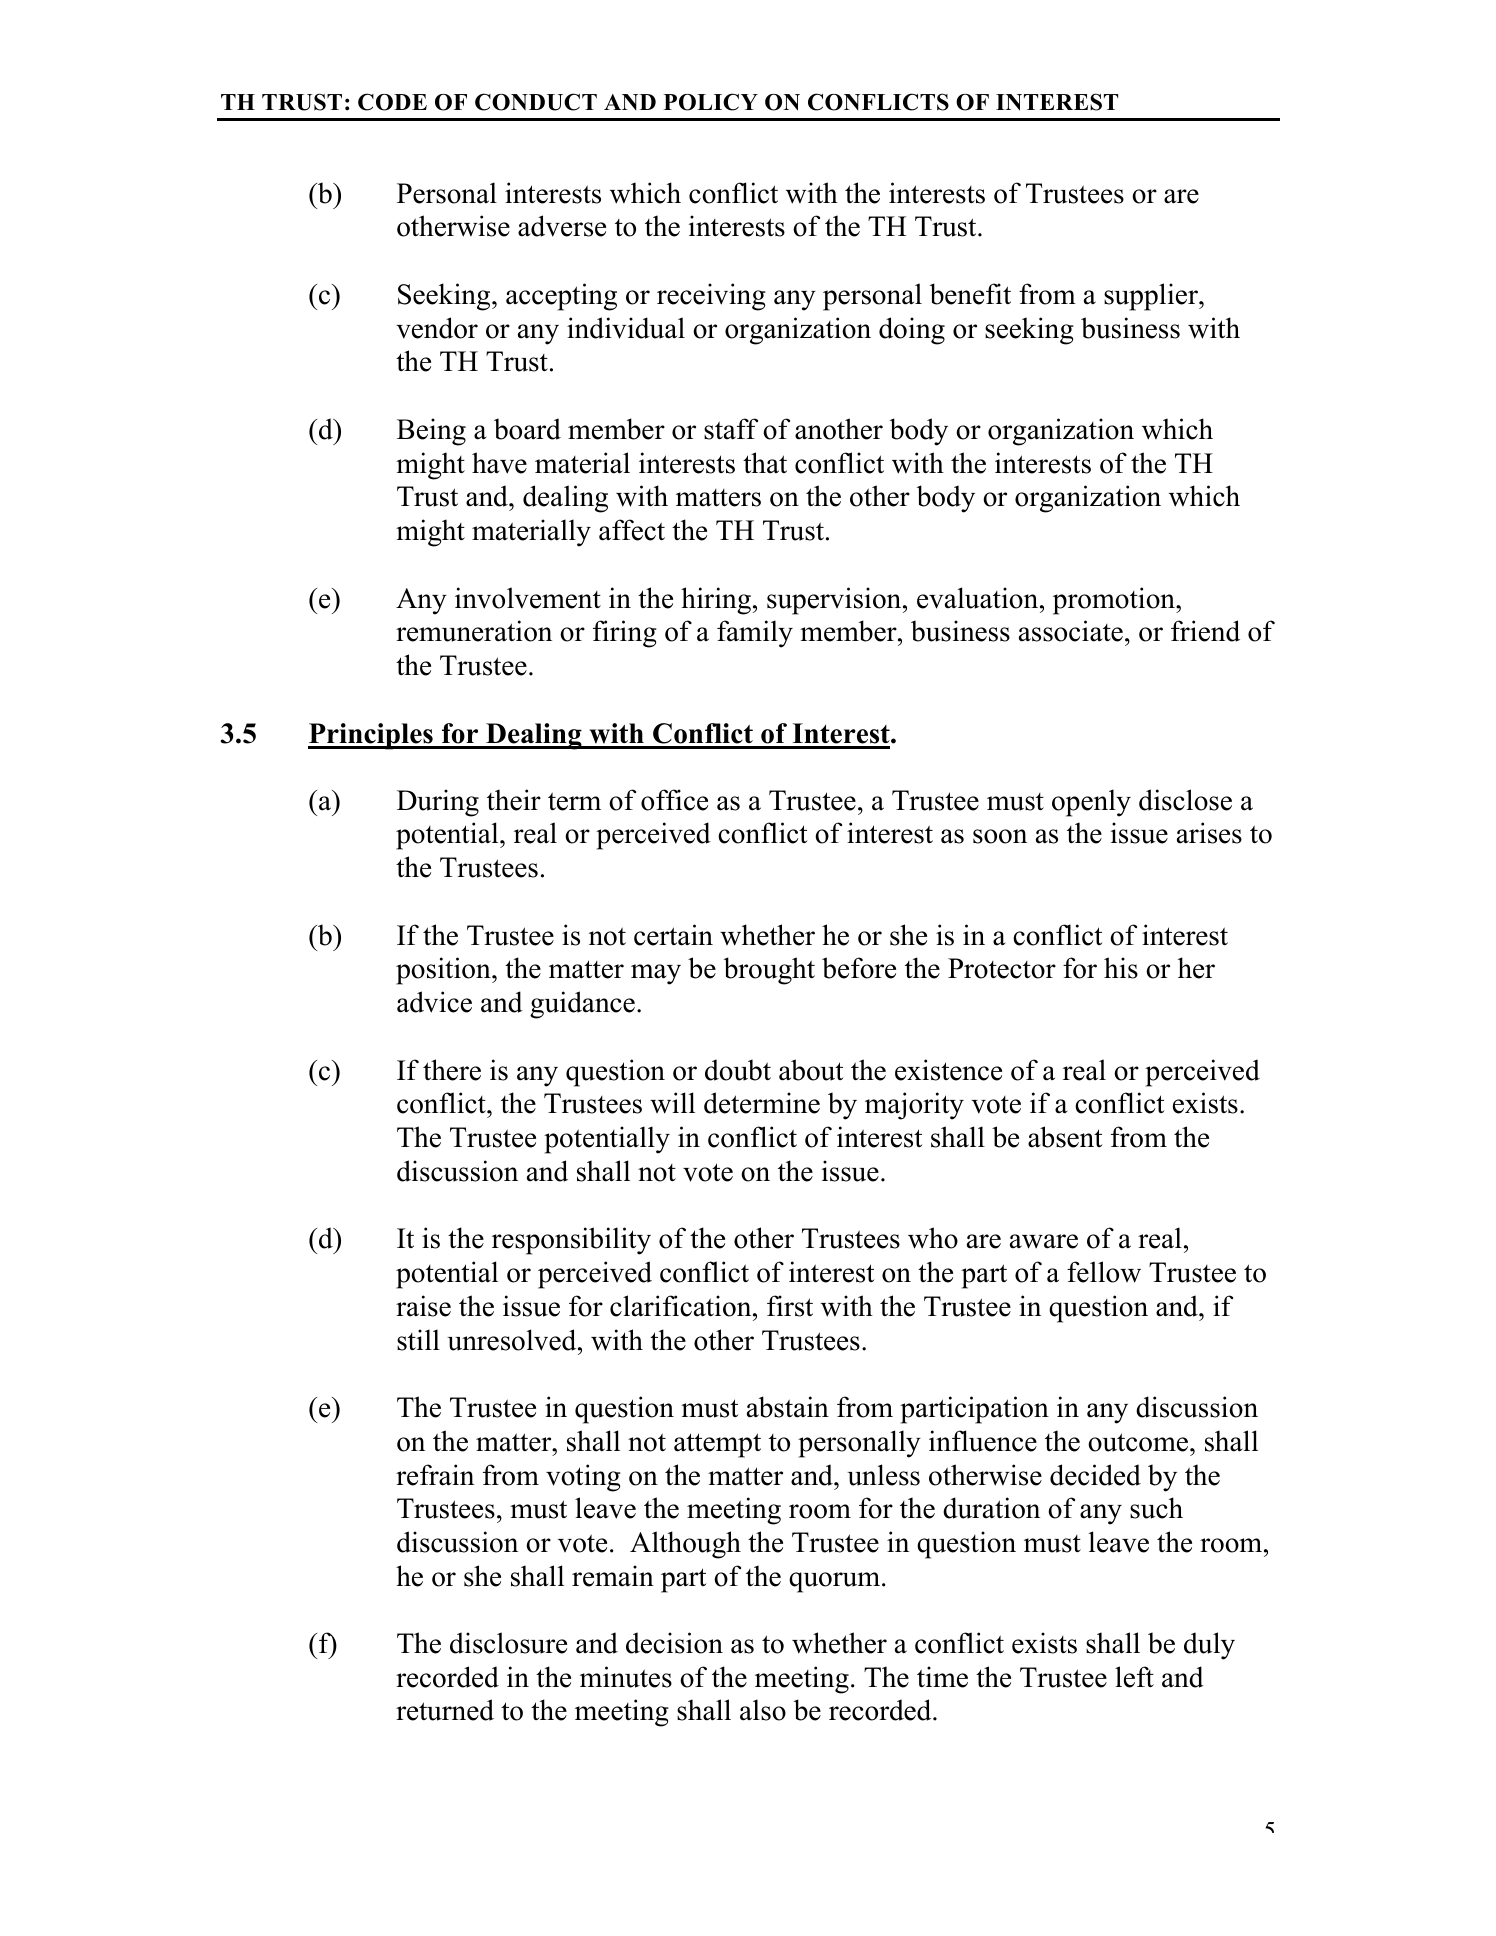 This screenshot has width=1496, height=1936. I want to click on have, so click(499, 463).
